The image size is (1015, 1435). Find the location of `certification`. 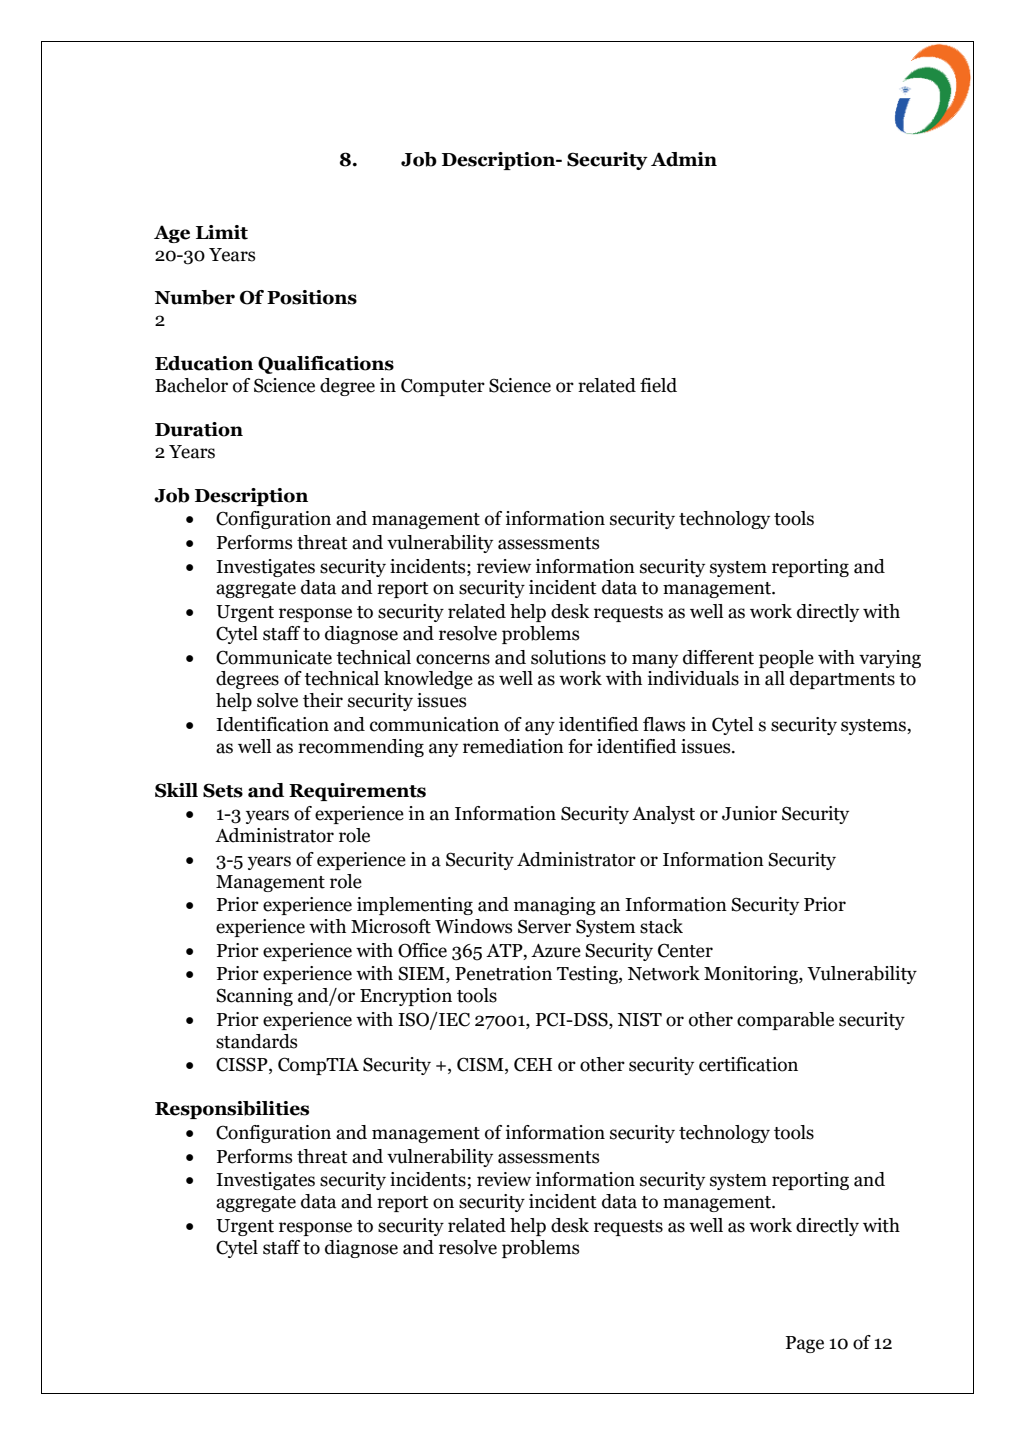

certification is located at coordinates (748, 1064).
